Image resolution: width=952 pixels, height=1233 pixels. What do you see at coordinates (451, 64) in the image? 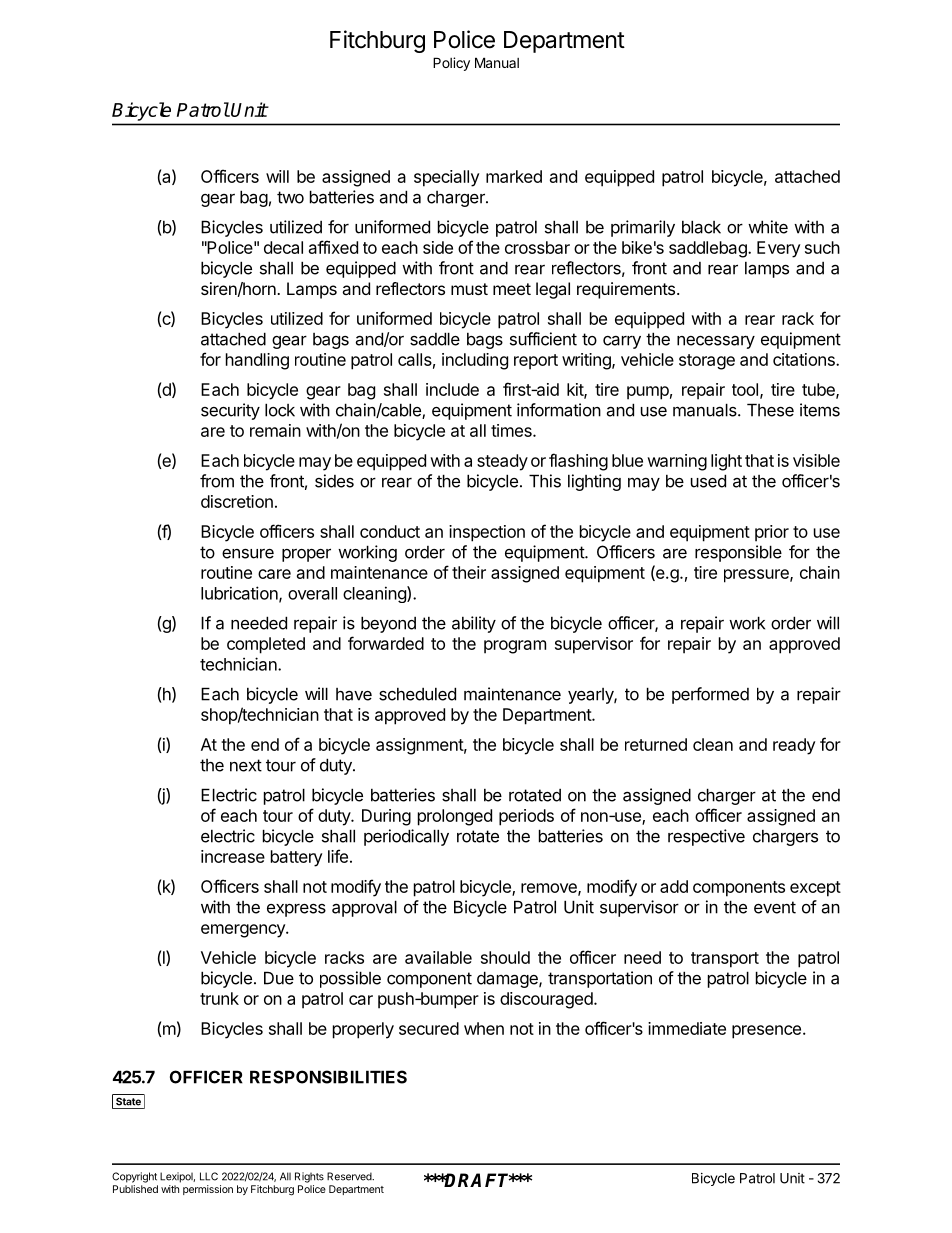
I see `Policy` at bounding box center [451, 64].
